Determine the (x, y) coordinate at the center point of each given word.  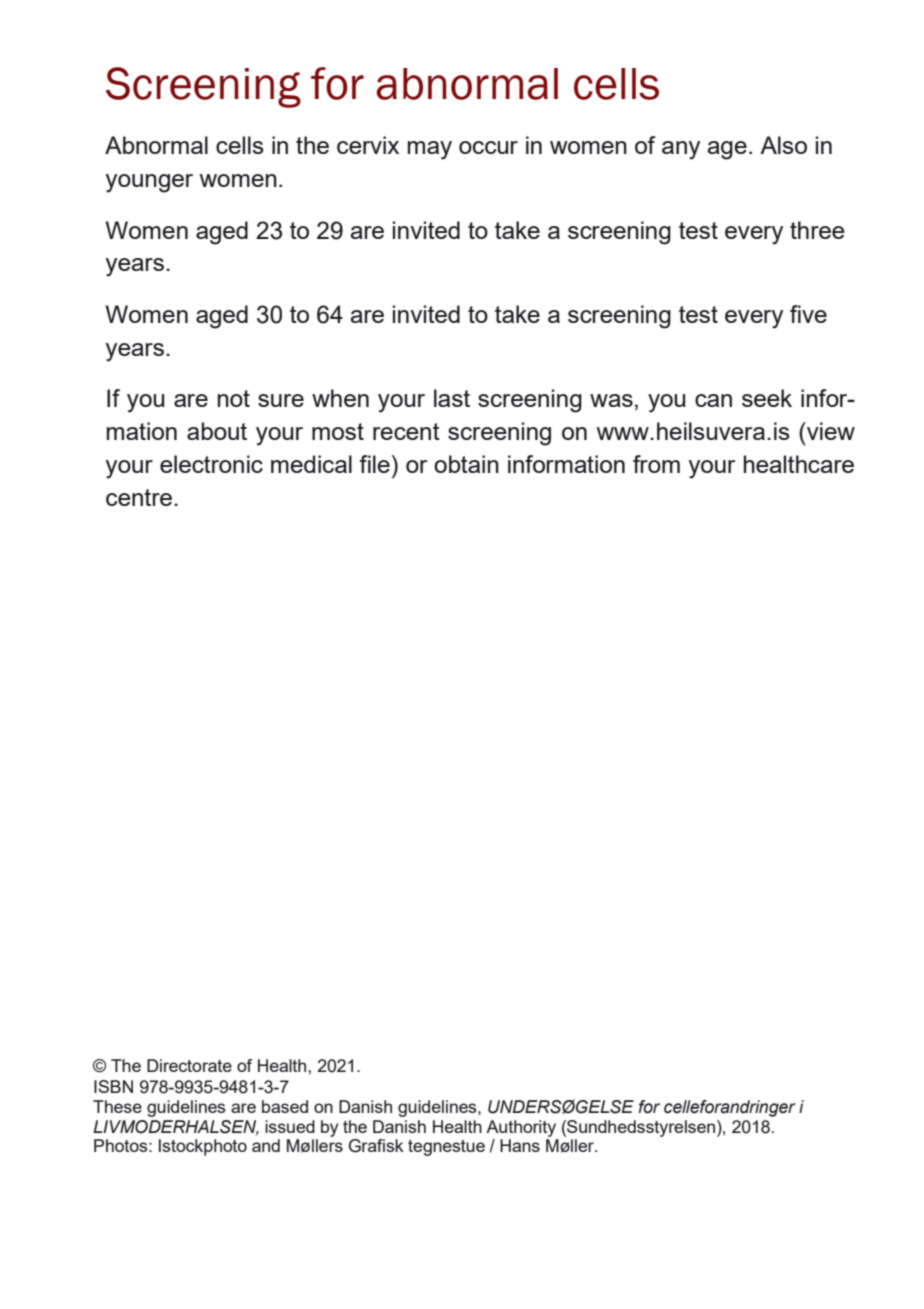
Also (783, 145)
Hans (520, 1145)
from (656, 464)
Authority (521, 1128)
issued (290, 1126)
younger (149, 183)
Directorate (189, 1065)
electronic (211, 464)
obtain (466, 464)
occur (488, 147)
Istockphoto (203, 1147)
